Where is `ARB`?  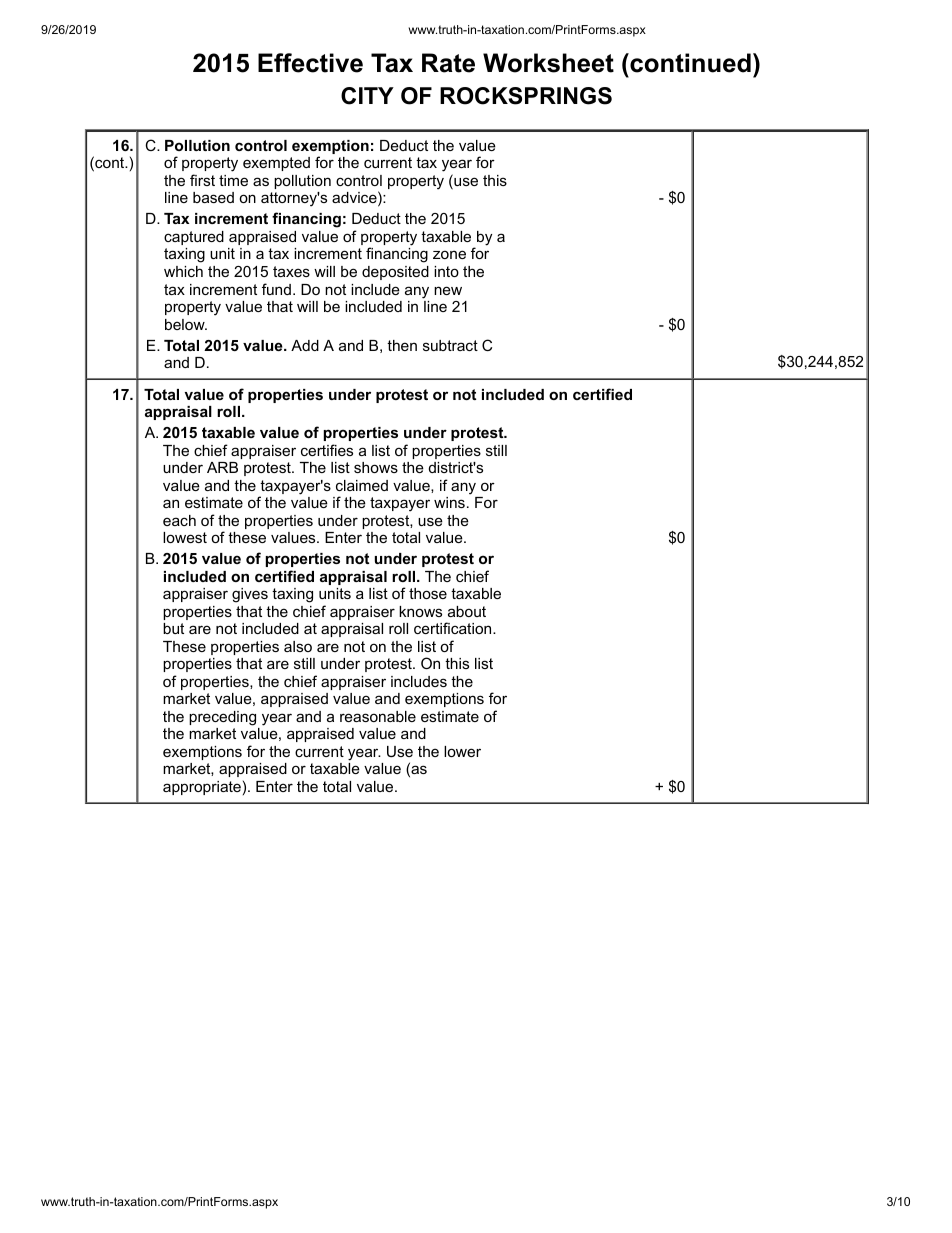 ARB is located at coordinates (222, 467).
